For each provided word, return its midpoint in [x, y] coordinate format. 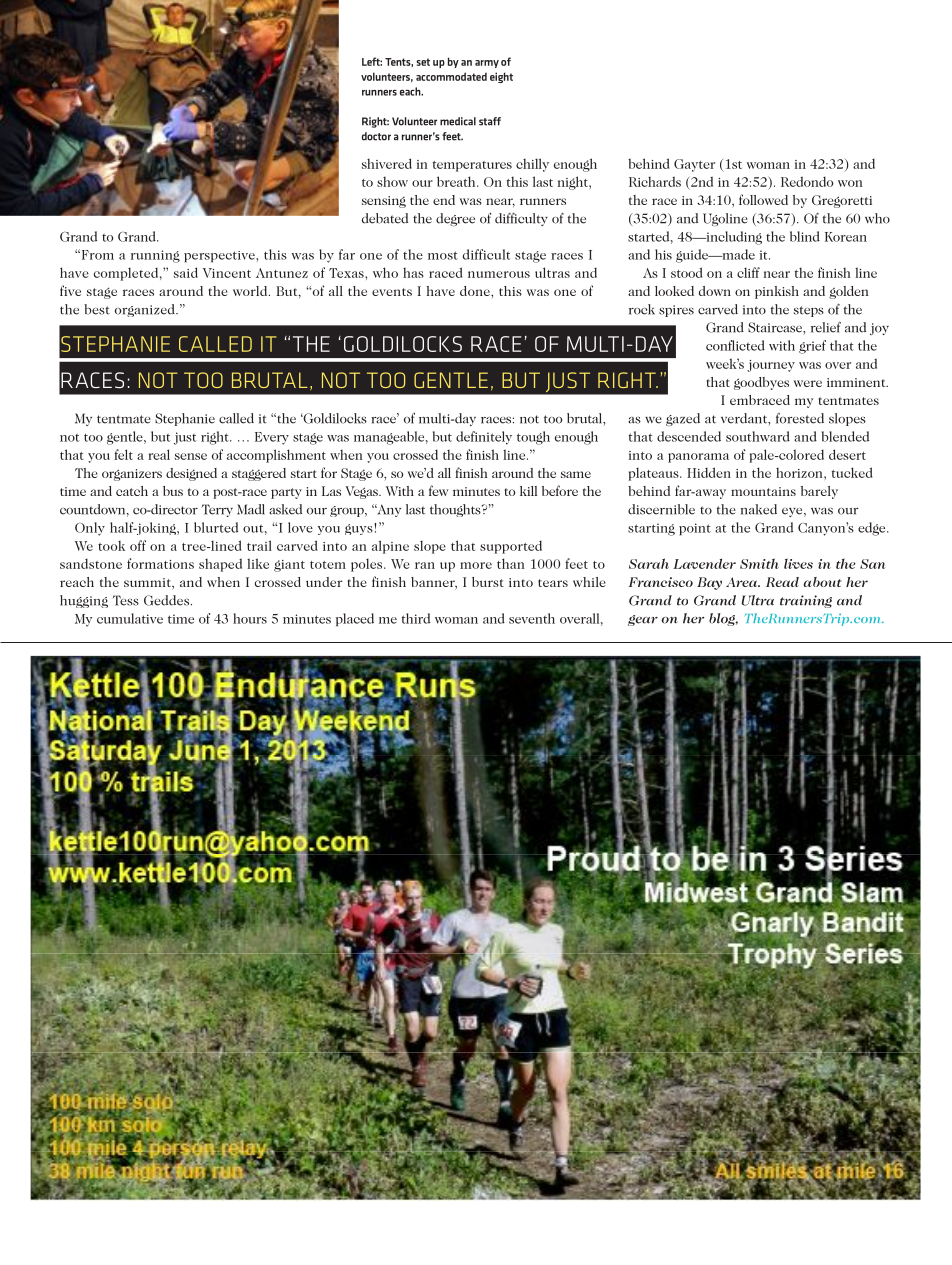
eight [501, 77]
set [423, 62]
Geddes [168, 600]
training [806, 601]
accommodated [451, 76]
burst [488, 582]
